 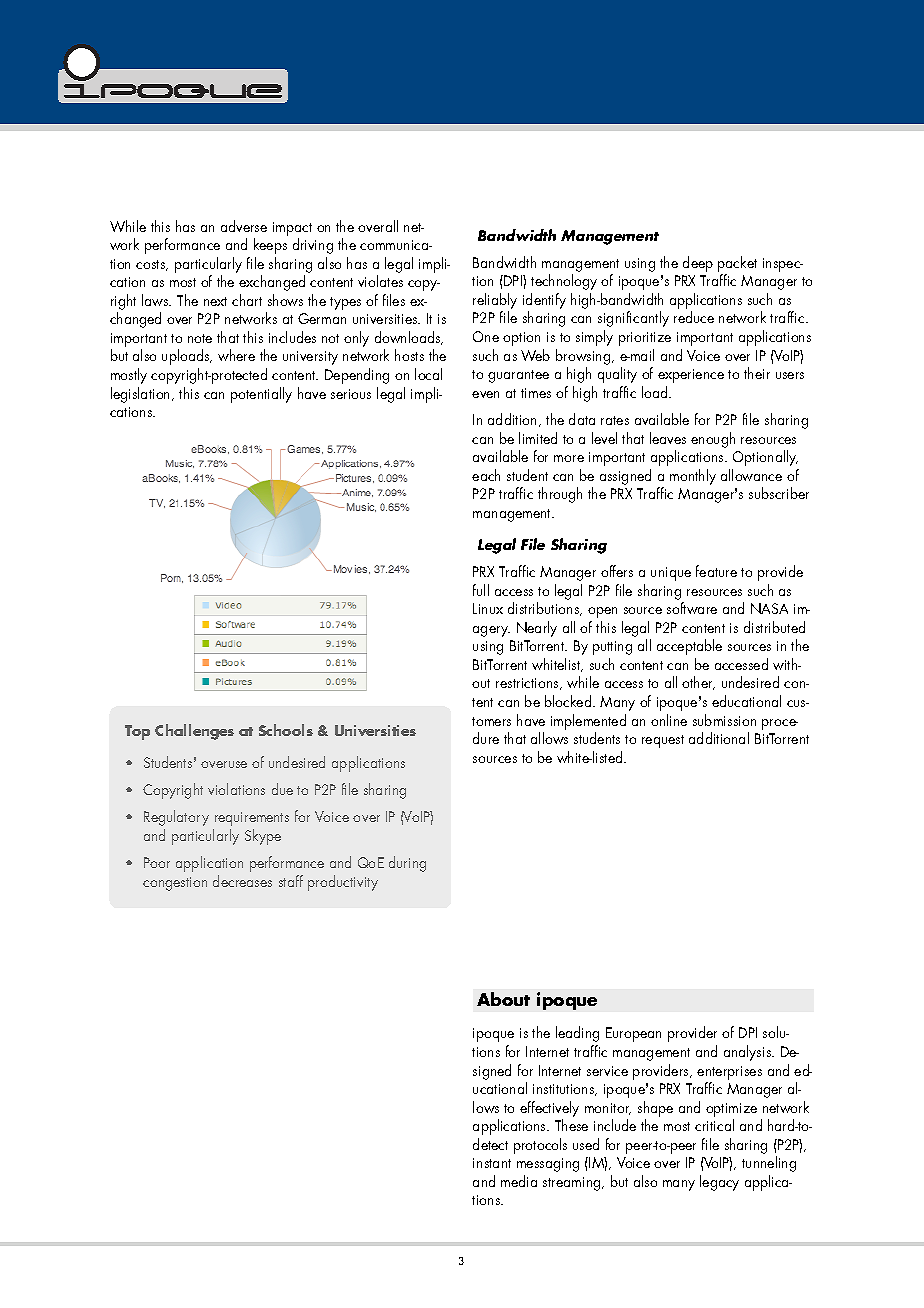 What do you see at coordinates (698, 264) in the document?
I see `deep` at bounding box center [698, 264].
